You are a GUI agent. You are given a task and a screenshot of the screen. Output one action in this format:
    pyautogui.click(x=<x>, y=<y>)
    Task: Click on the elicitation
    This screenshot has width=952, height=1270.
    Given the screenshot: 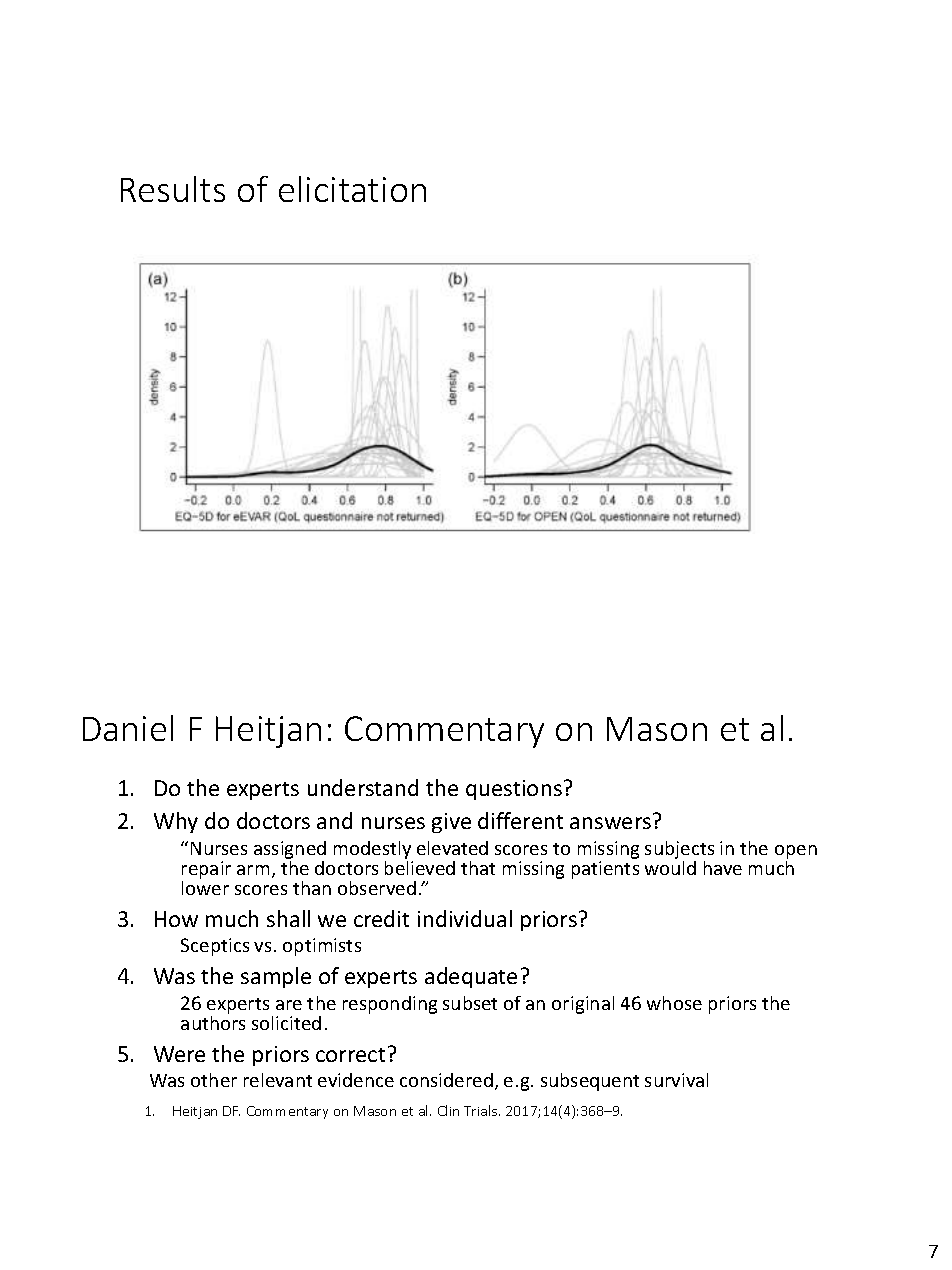 What is the action you would take?
    pyautogui.click(x=352, y=189)
